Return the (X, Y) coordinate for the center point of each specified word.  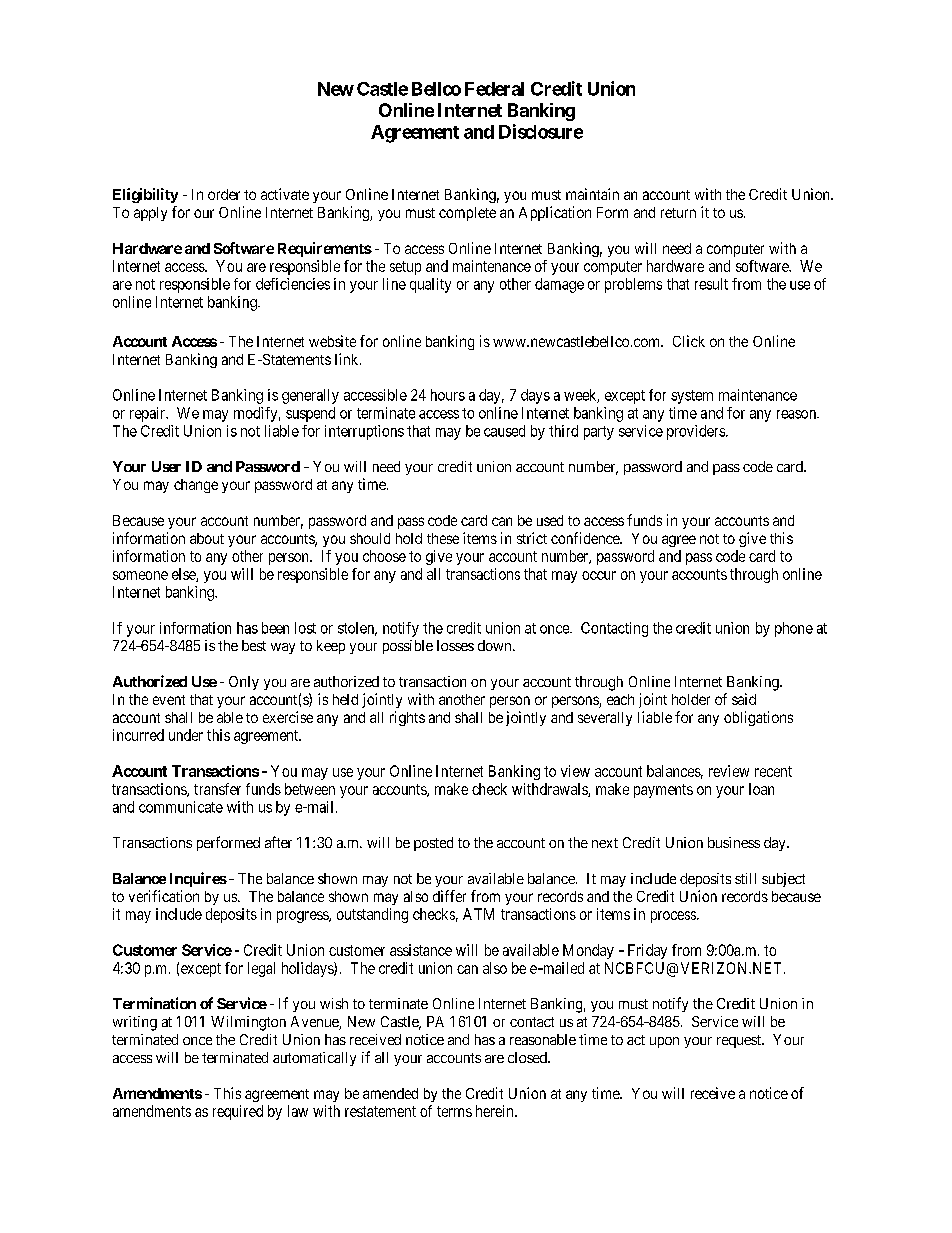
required (238, 1112)
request (740, 1041)
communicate (181, 807)
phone (794, 629)
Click (689, 341)
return (678, 213)
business (734, 842)
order (224, 194)
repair (149, 414)
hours (448, 395)
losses (455, 645)
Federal (494, 89)
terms (454, 1111)
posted (433, 844)
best (254, 645)
